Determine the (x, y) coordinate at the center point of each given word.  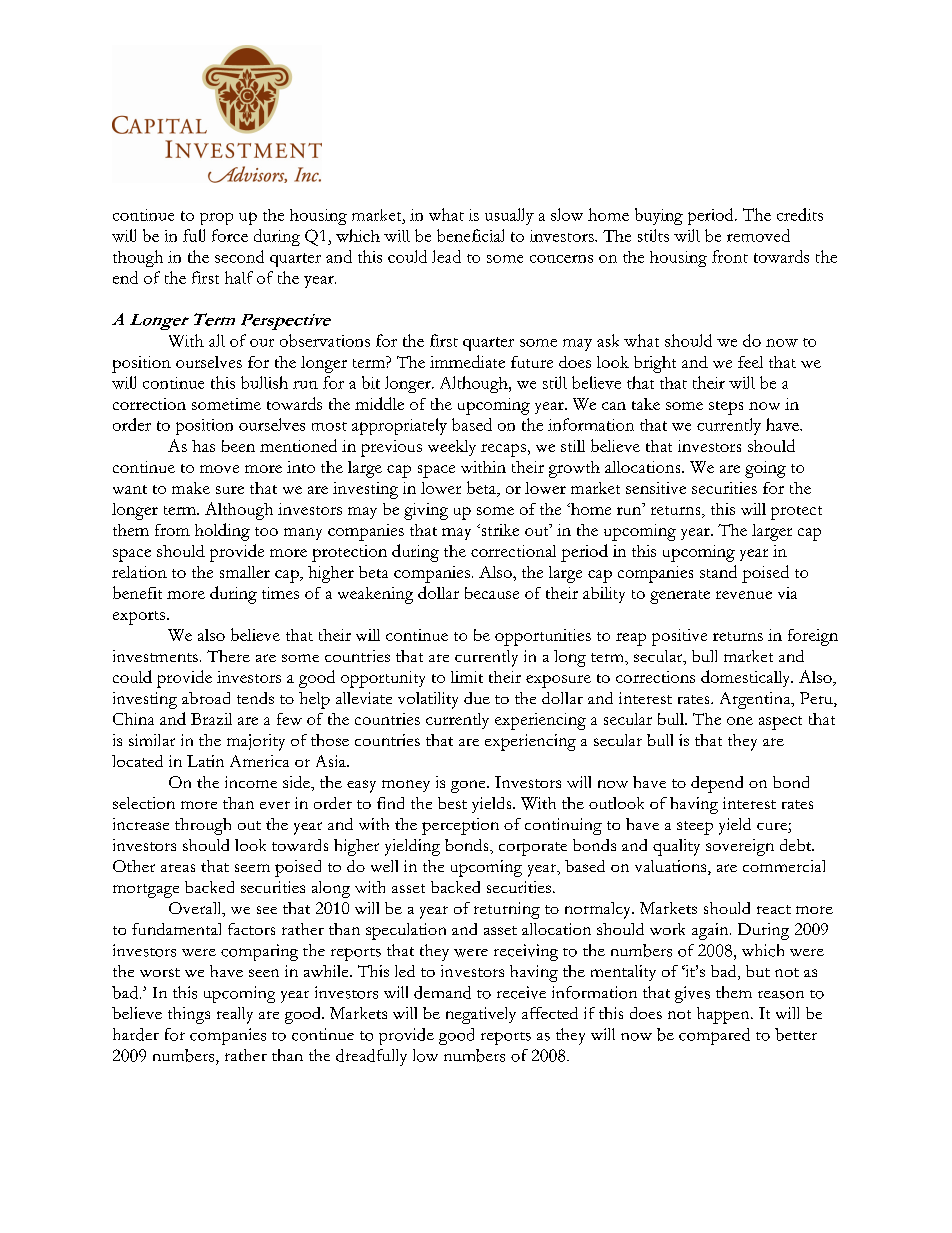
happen (724, 1015)
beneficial (470, 235)
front (730, 256)
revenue (744, 595)
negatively (481, 1015)
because (492, 593)
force (230, 235)
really (235, 1015)
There (228, 656)
